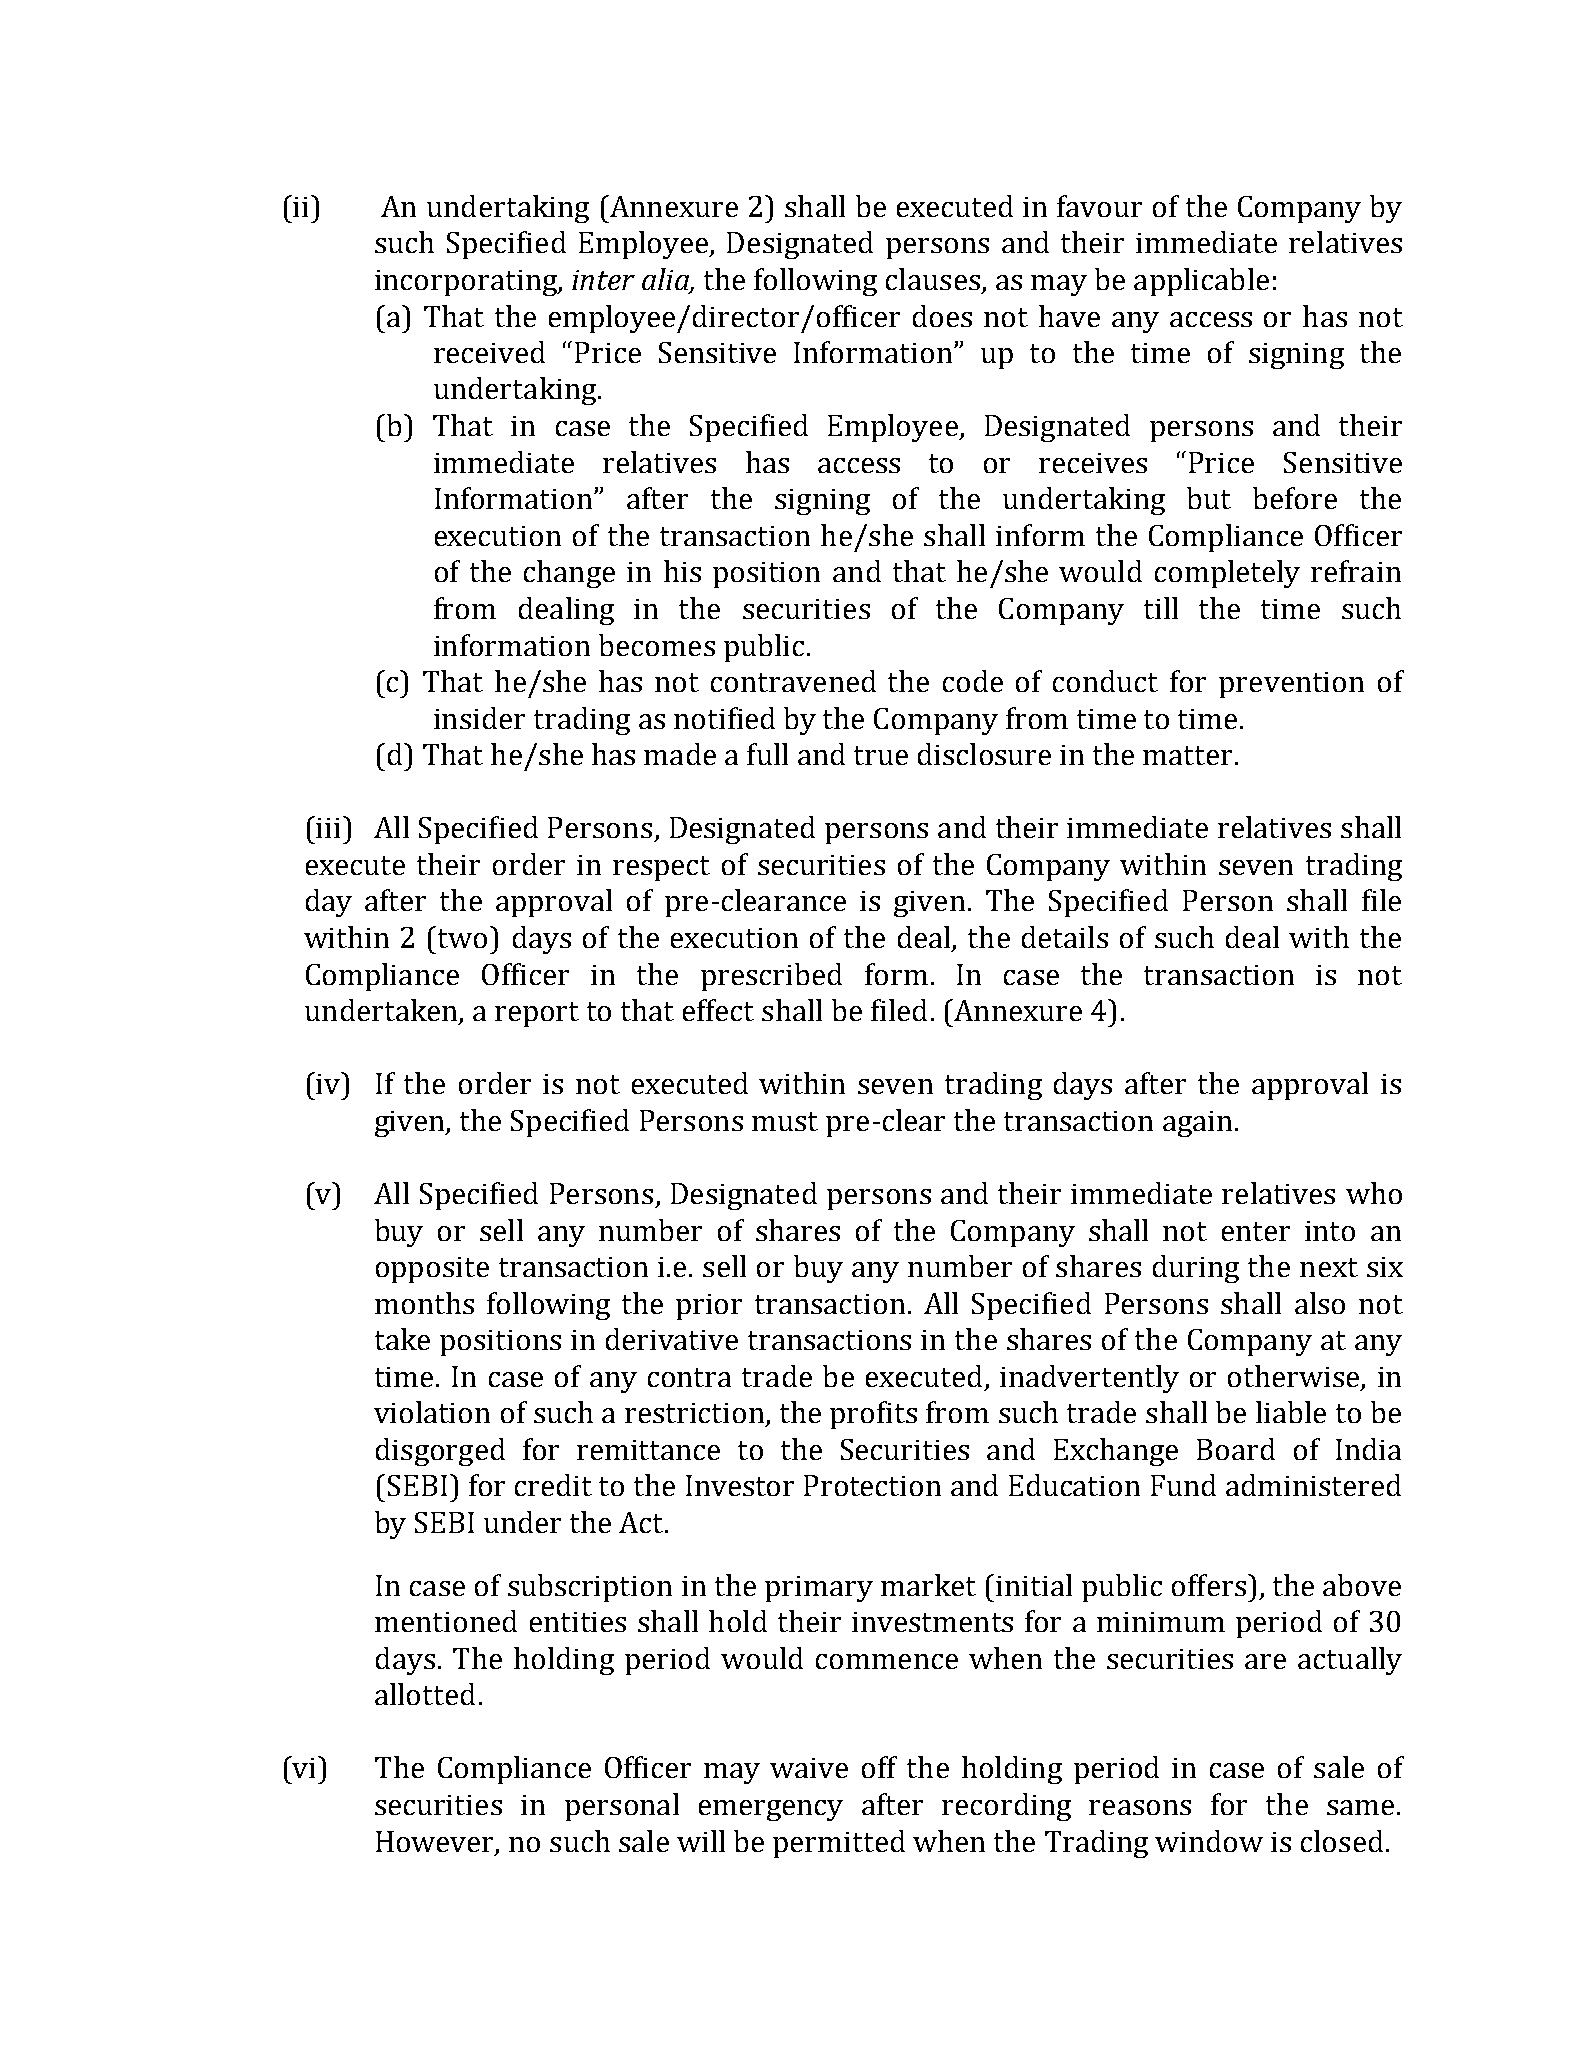  Describe the element at coordinates (489, 352) in the screenshot. I see `received` at that location.
